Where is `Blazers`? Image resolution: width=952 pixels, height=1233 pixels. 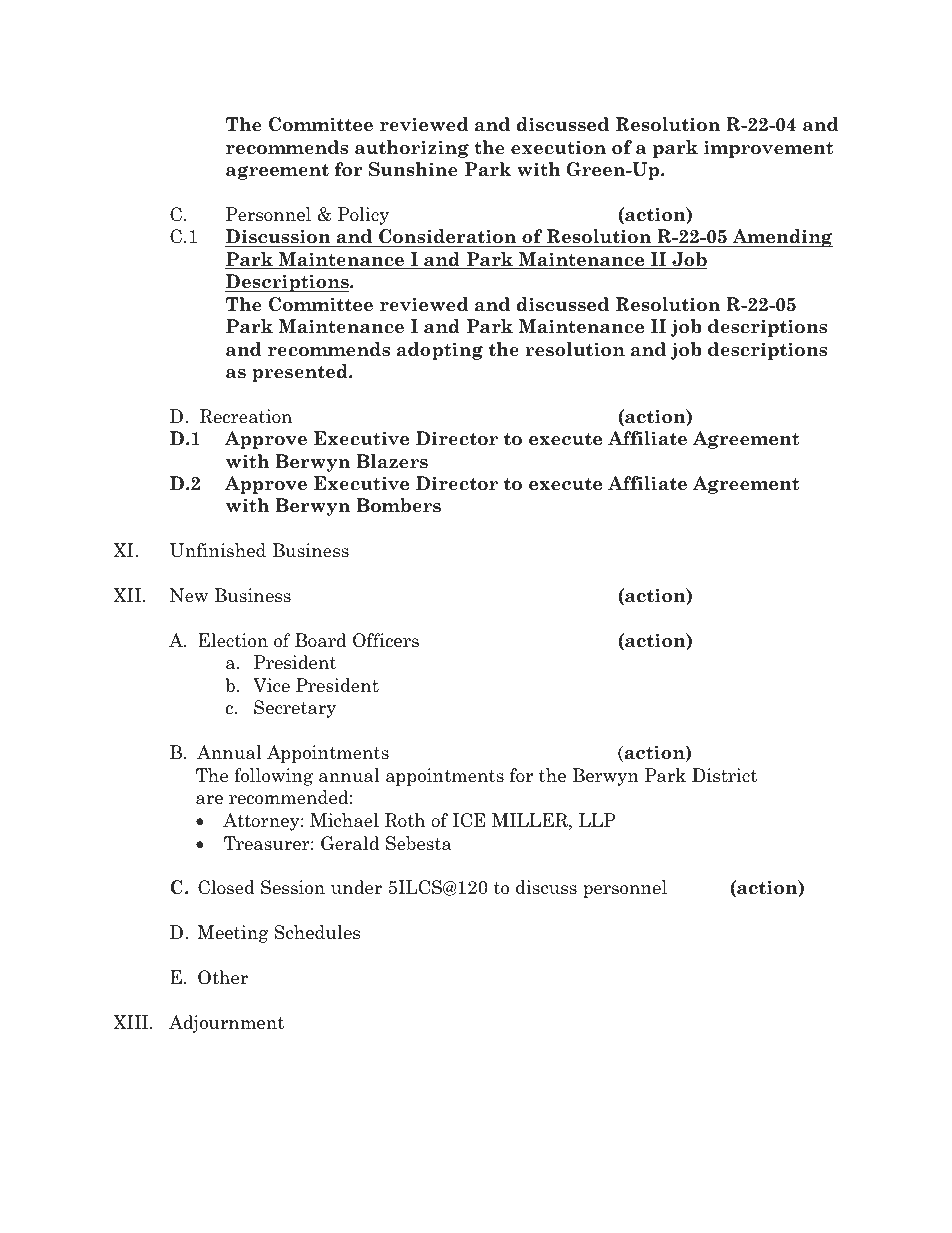
Blazers is located at coordinates (392, 461).
